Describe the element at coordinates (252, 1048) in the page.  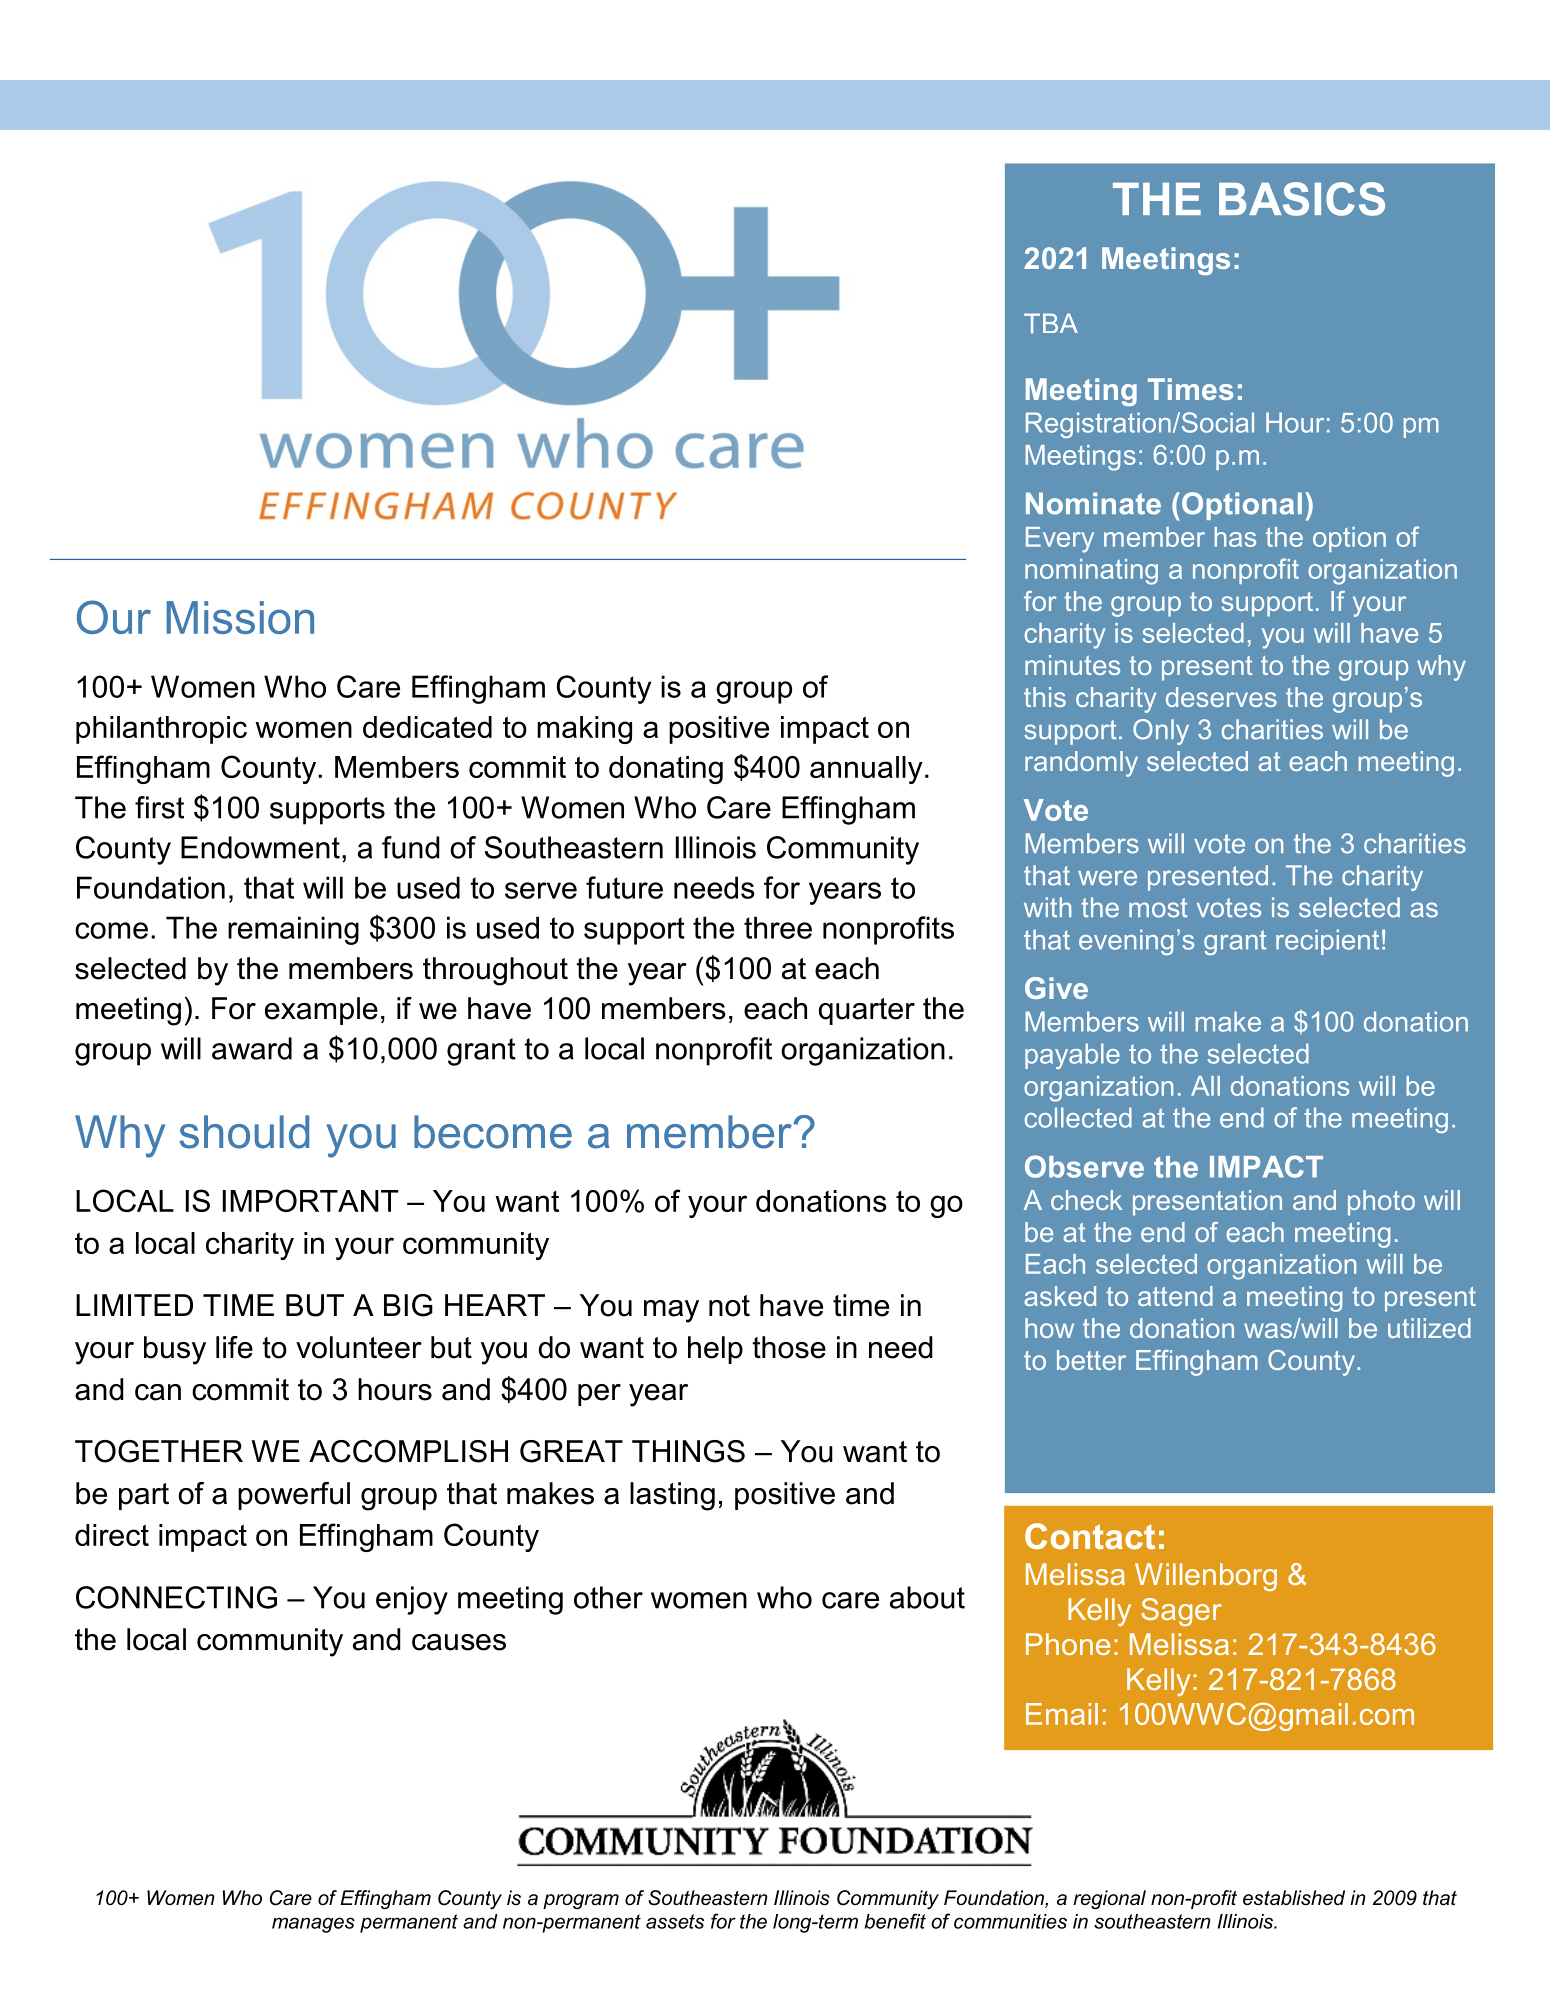
I see `award` at that location.
